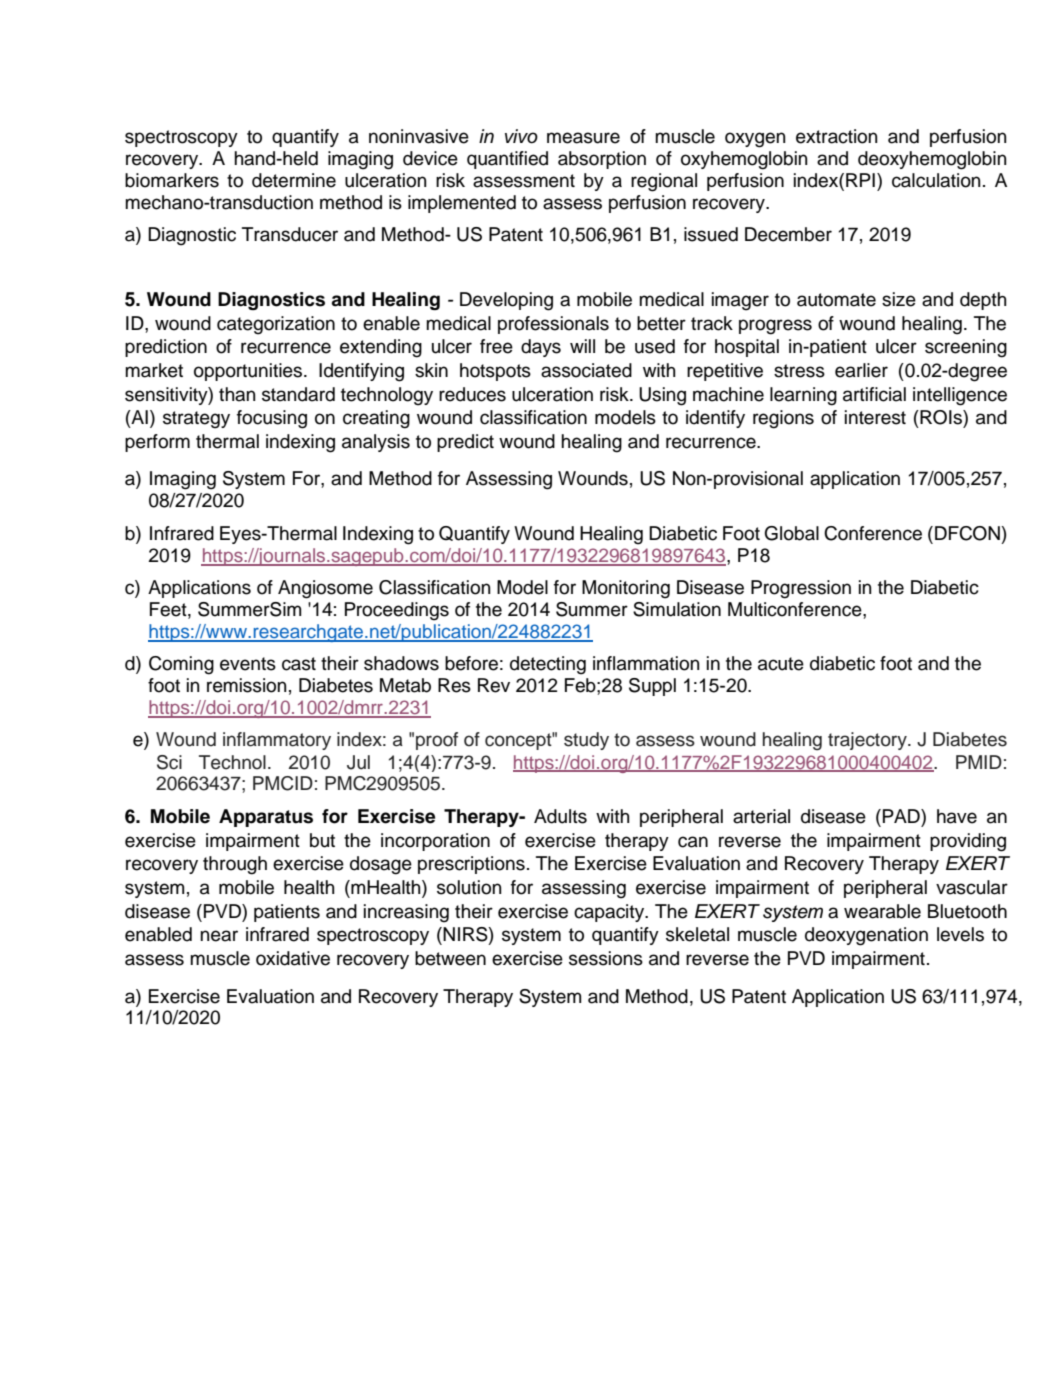 This page has height=1374, width=1062. I want to click on near, so click(219, 936).
